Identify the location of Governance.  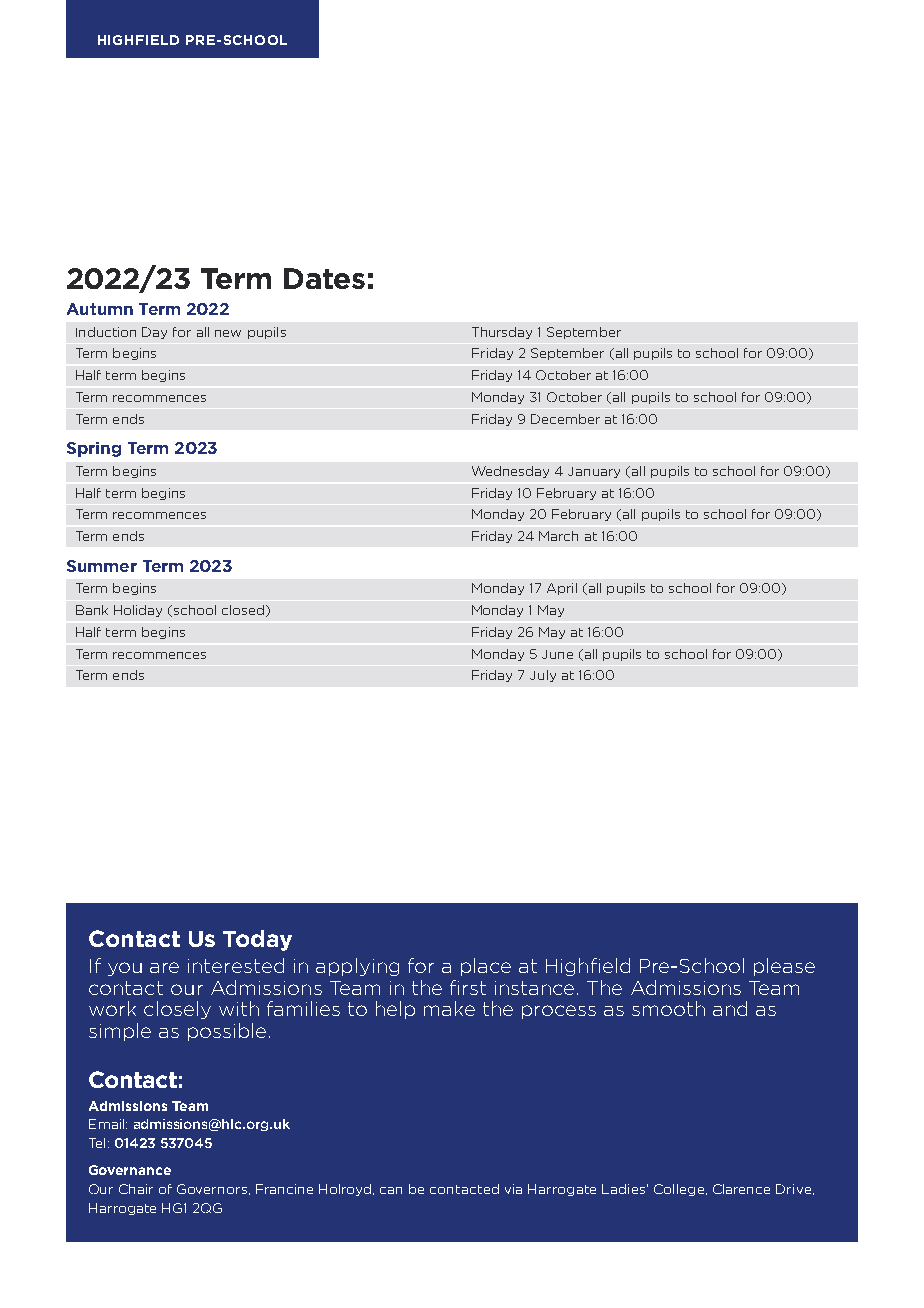
(130, 1170).
